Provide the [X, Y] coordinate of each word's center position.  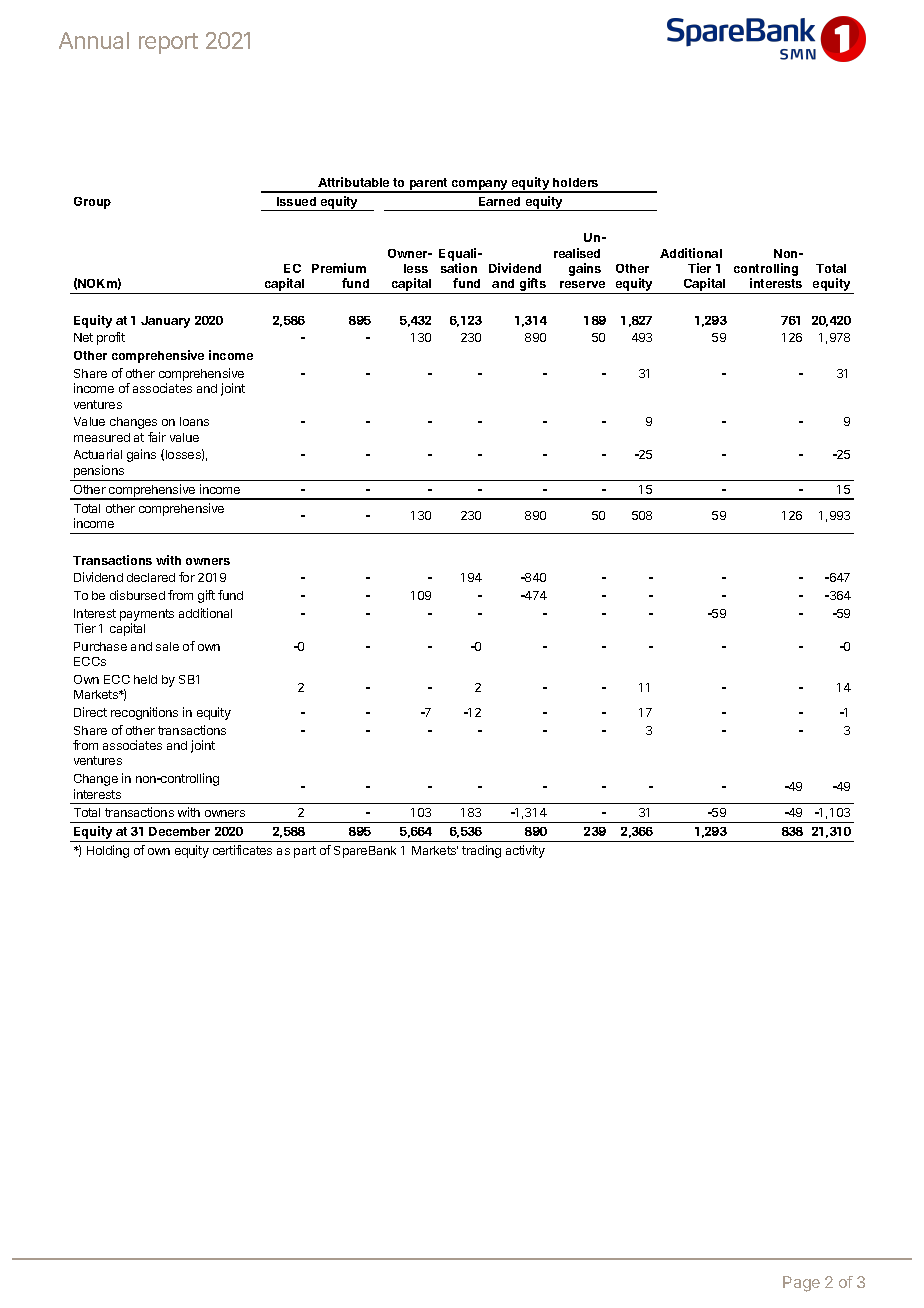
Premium [339, 268]
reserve [582, 284]
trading [481, 851]
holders [575, 182]
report [168, 43]
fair [157, 437]
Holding [108, 851]
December [179, 831]
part [305, 852]
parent [428, 185]
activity [525, 851]
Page [801, 1284]
